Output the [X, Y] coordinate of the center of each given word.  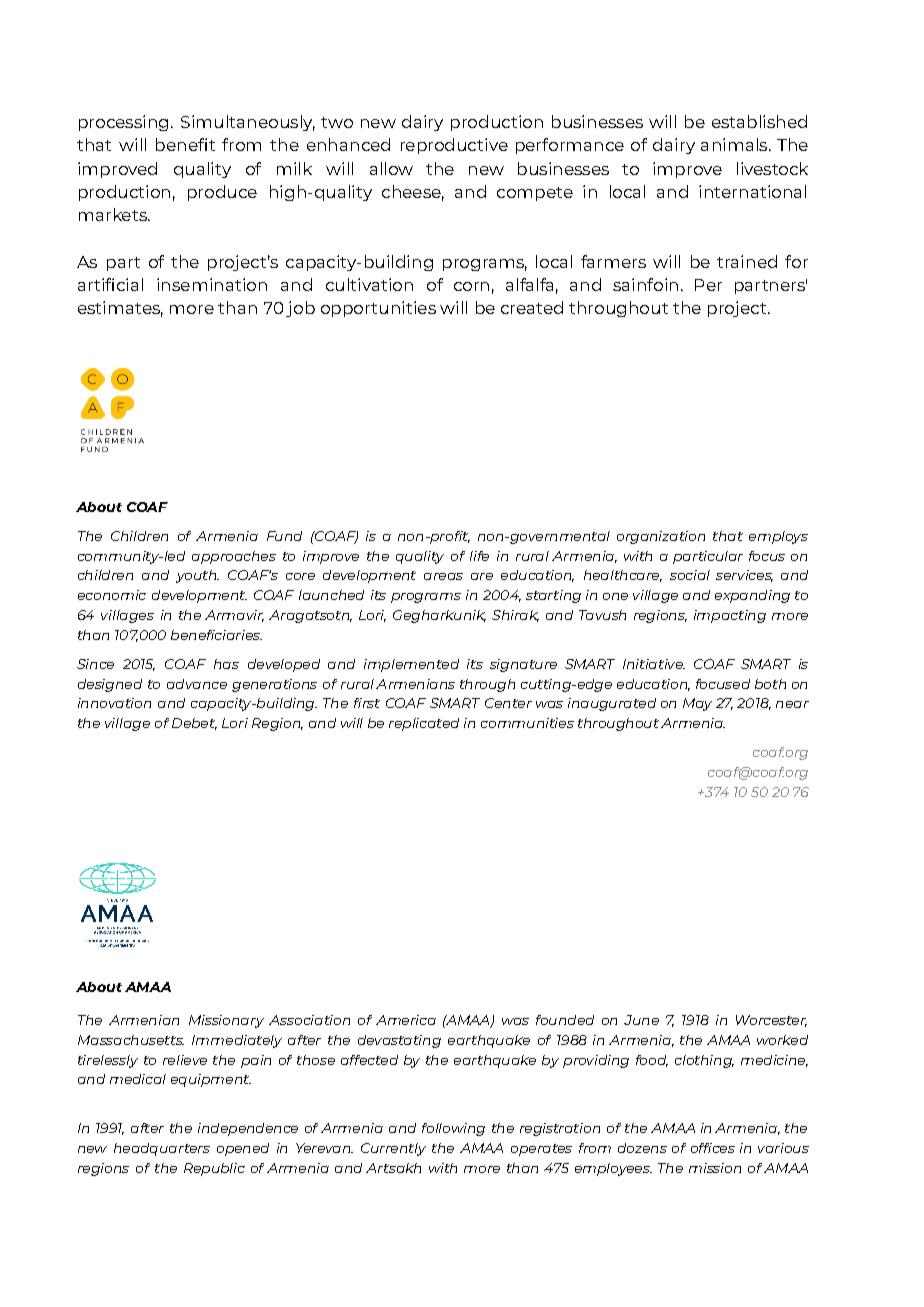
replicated [424, 724]
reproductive [454, 146]
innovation [114, 703]
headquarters [162, 1149]
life [479, 556]
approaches [234, 557]
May [697, 704]
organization [661, 537]
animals [735, 144]
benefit [185, 144]
